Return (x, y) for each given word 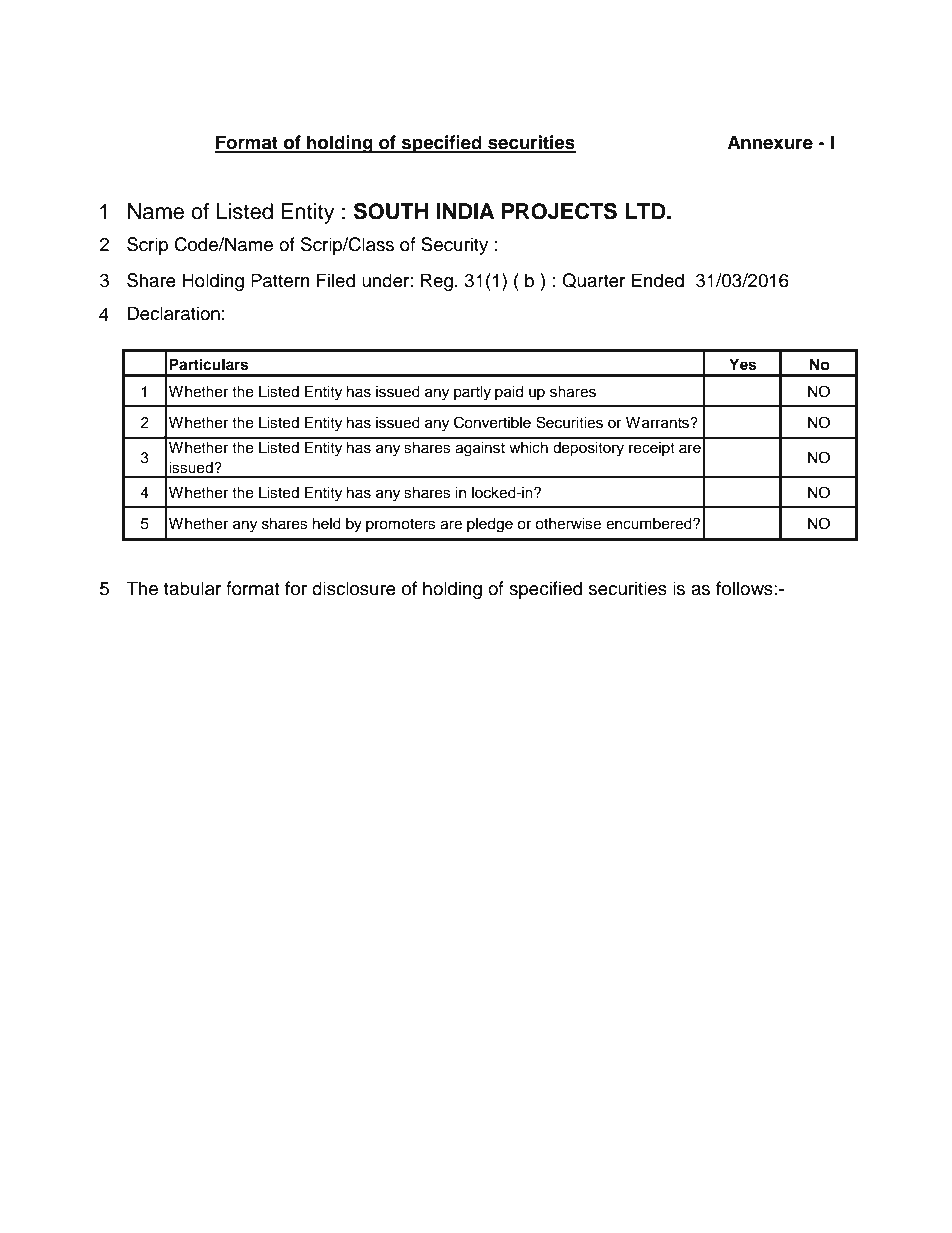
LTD (646, 211)
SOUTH (391, 211)
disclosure (354, 588)
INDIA (465, 211)
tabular (192, 588)
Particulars (208, 364)
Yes (742, 365)
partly (472, 393)
